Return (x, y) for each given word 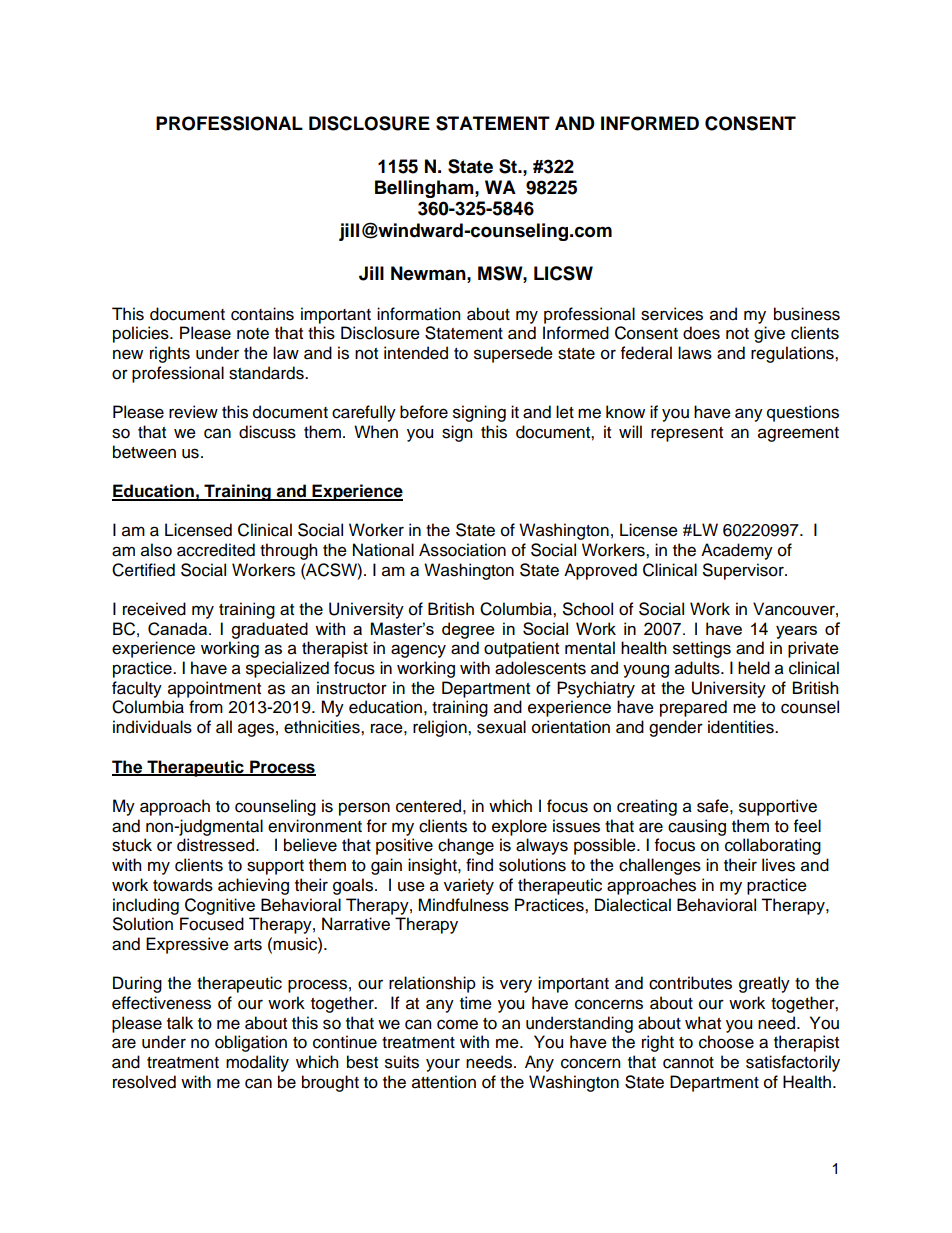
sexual (501, 727)
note (253, 334)
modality (257, 1063)
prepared (693, 708)
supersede (513, 354)
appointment (214, 689)
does (701, 333)
